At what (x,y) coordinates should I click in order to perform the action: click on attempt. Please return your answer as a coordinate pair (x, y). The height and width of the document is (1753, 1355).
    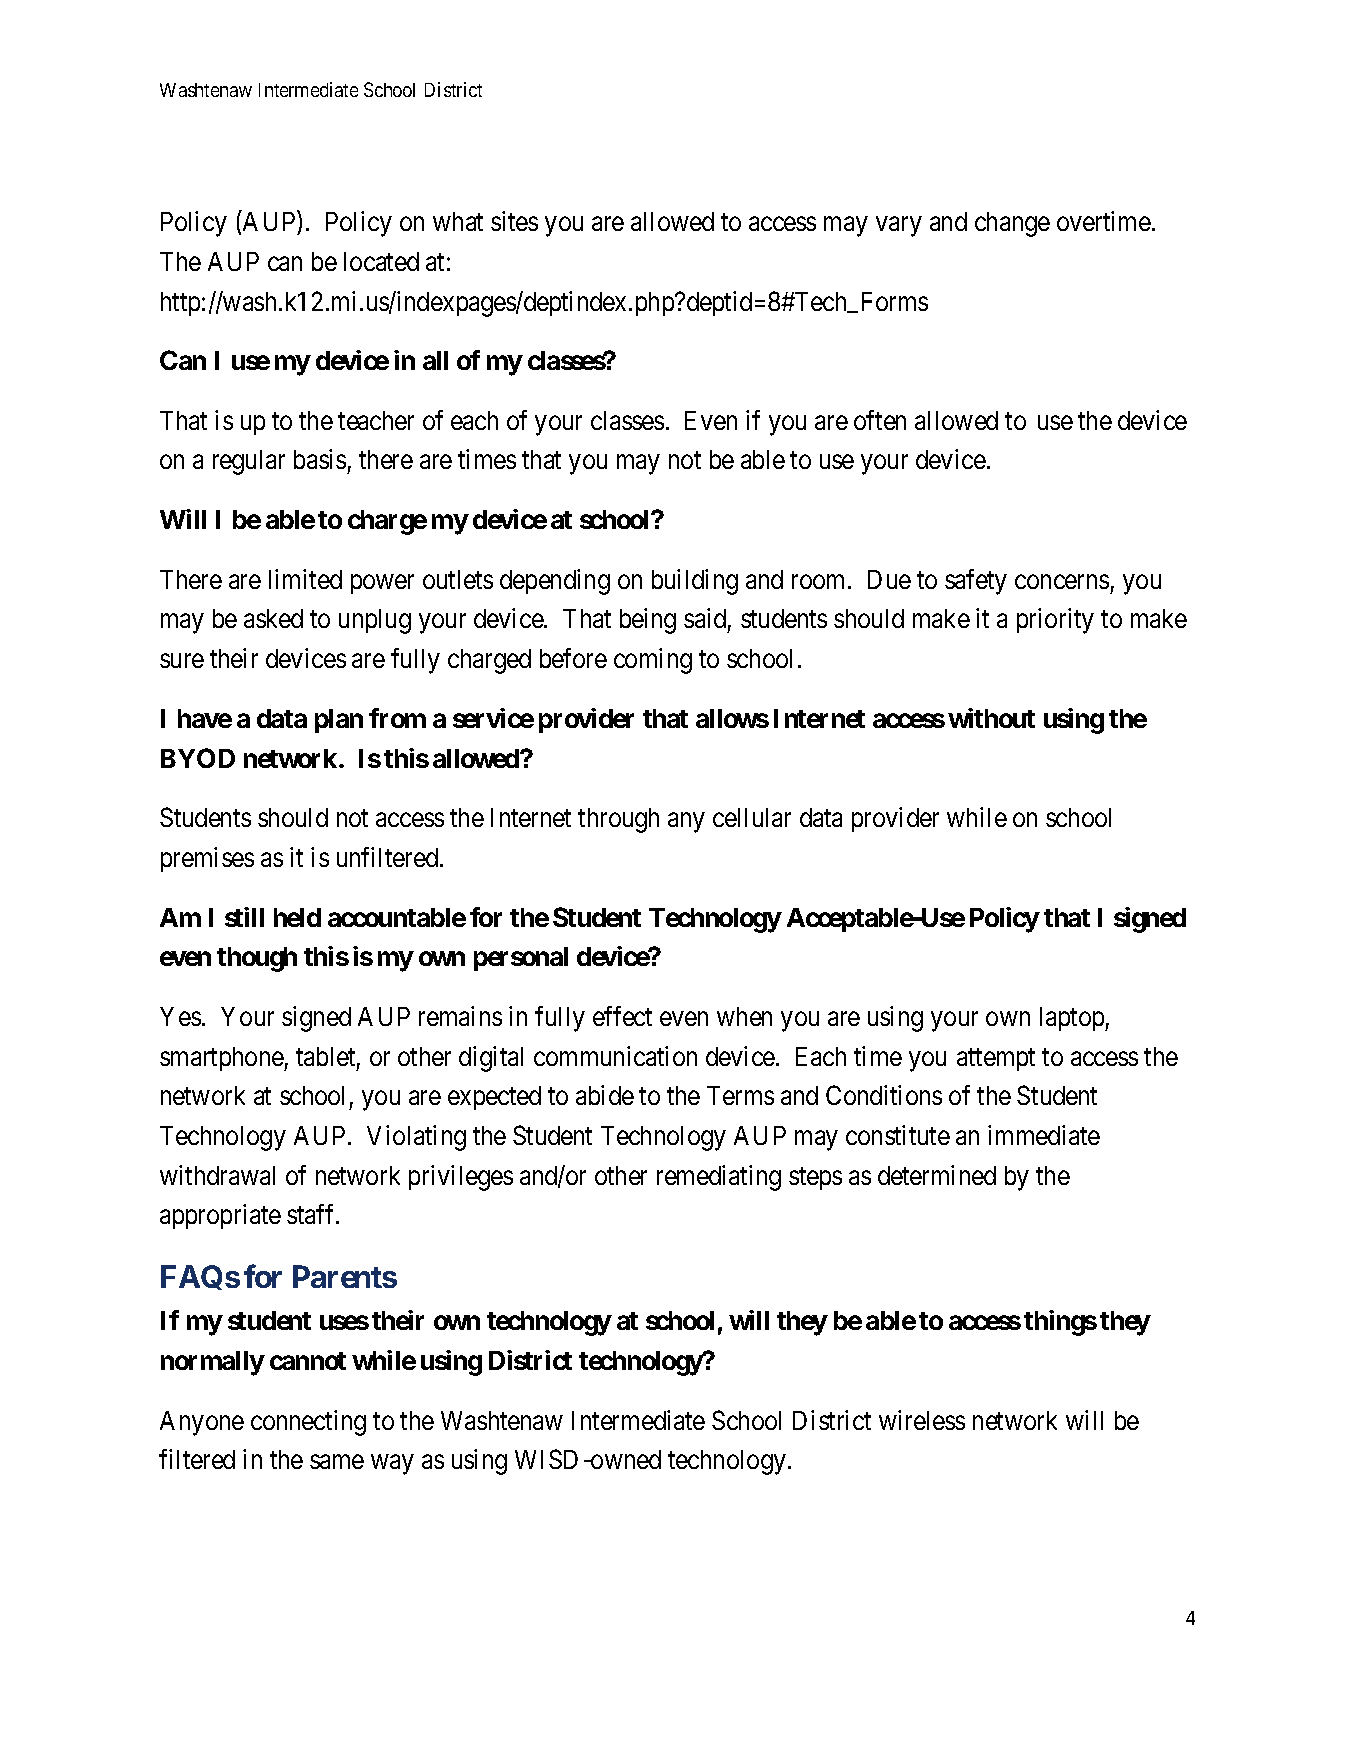
    Looking at the image, I should click on (996, 1059).
